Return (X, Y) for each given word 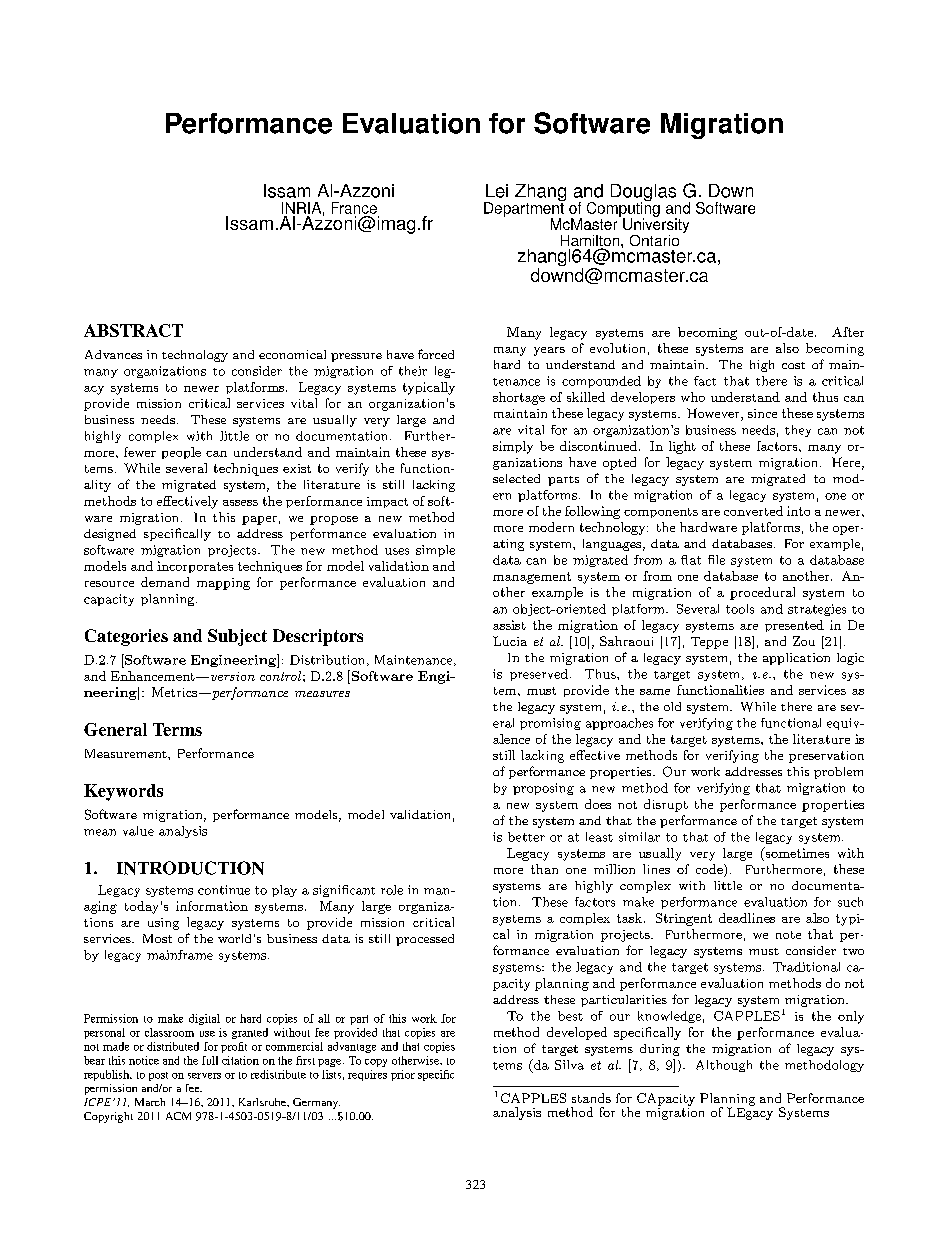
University (656, 226)
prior (403, 1075)
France (354, 208)
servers (204, 1076)
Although (724, 1066)
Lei (497, 191)
